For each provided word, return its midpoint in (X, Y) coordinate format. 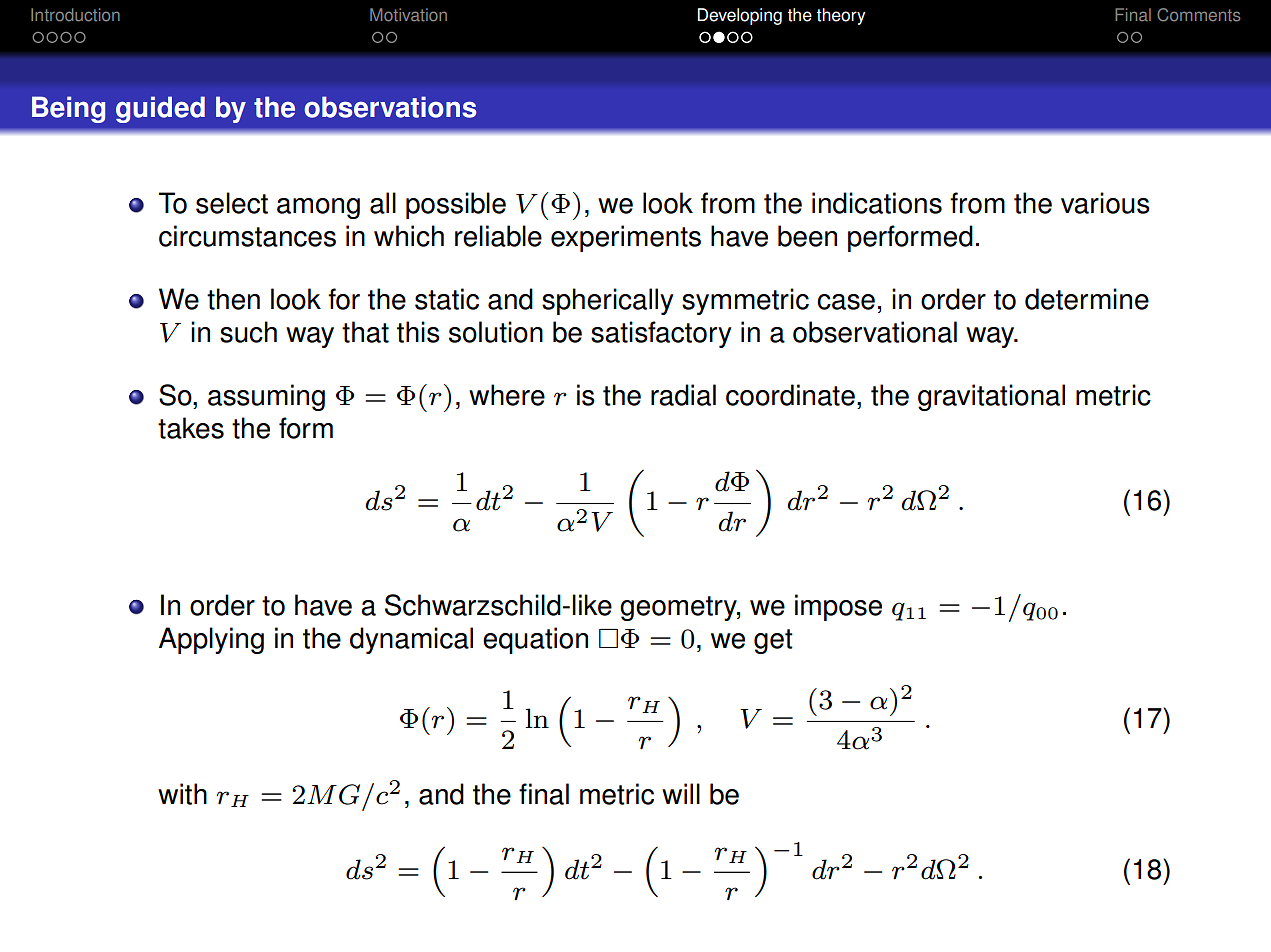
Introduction (75, 15)
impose (838, 607)
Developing (739, 16)
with (182, 794)
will (681, 793)
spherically (607, 301)
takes (191, 428)
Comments (1198, 15)
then (233, 299)
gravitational (991, 397)
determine (1087, 299)
